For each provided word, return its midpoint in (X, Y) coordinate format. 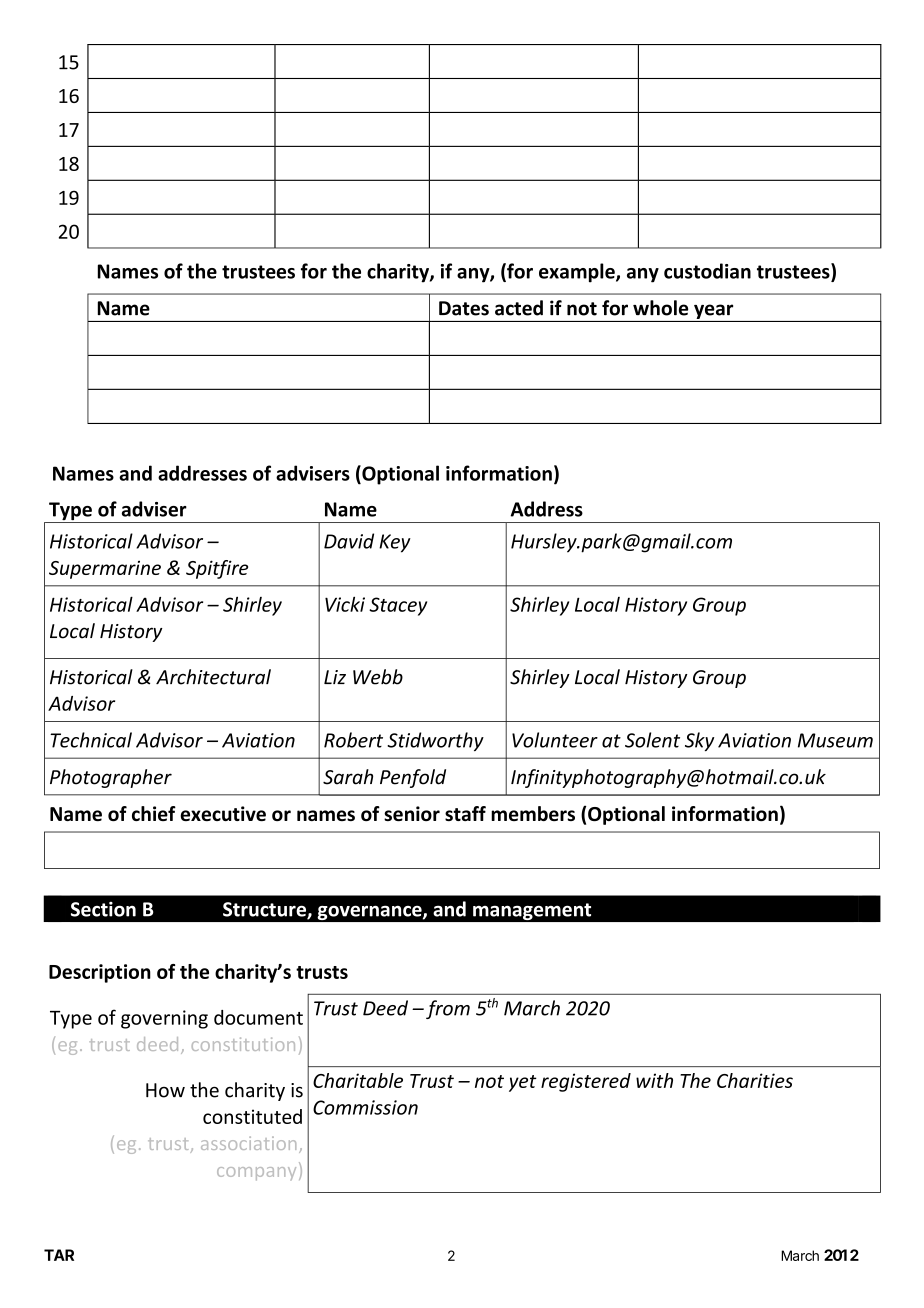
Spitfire (217, 569)
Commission (365, 1107)
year (713, 311)
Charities (755, 1080)
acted (519, 308)
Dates (464, 308)
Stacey (398, 606)
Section (103, 909)
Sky (699, 741)
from (448, 1009)
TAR (59, 1255)
